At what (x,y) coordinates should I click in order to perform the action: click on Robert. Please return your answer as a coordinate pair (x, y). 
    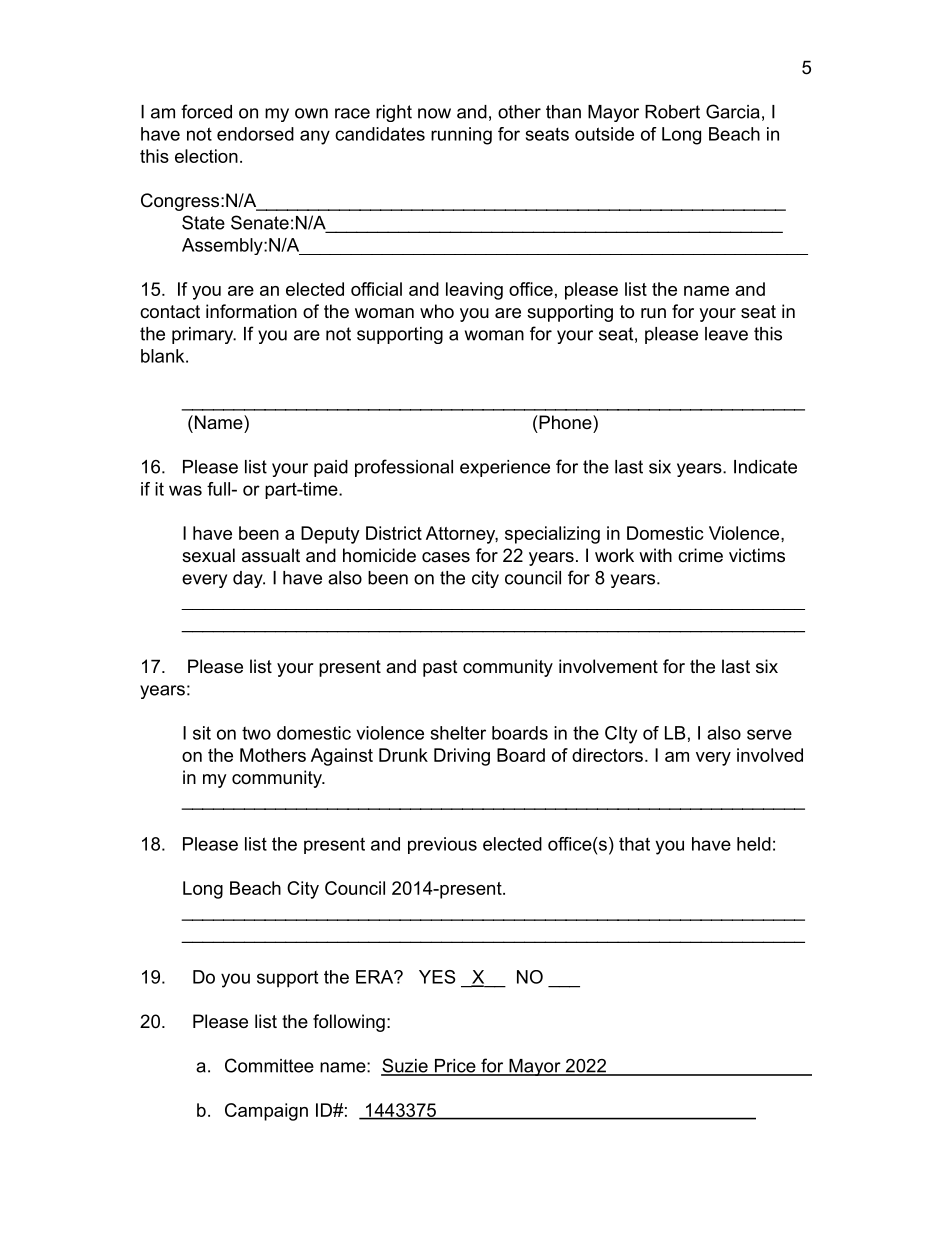
    Looking at the image, I should click on (672, 112).
